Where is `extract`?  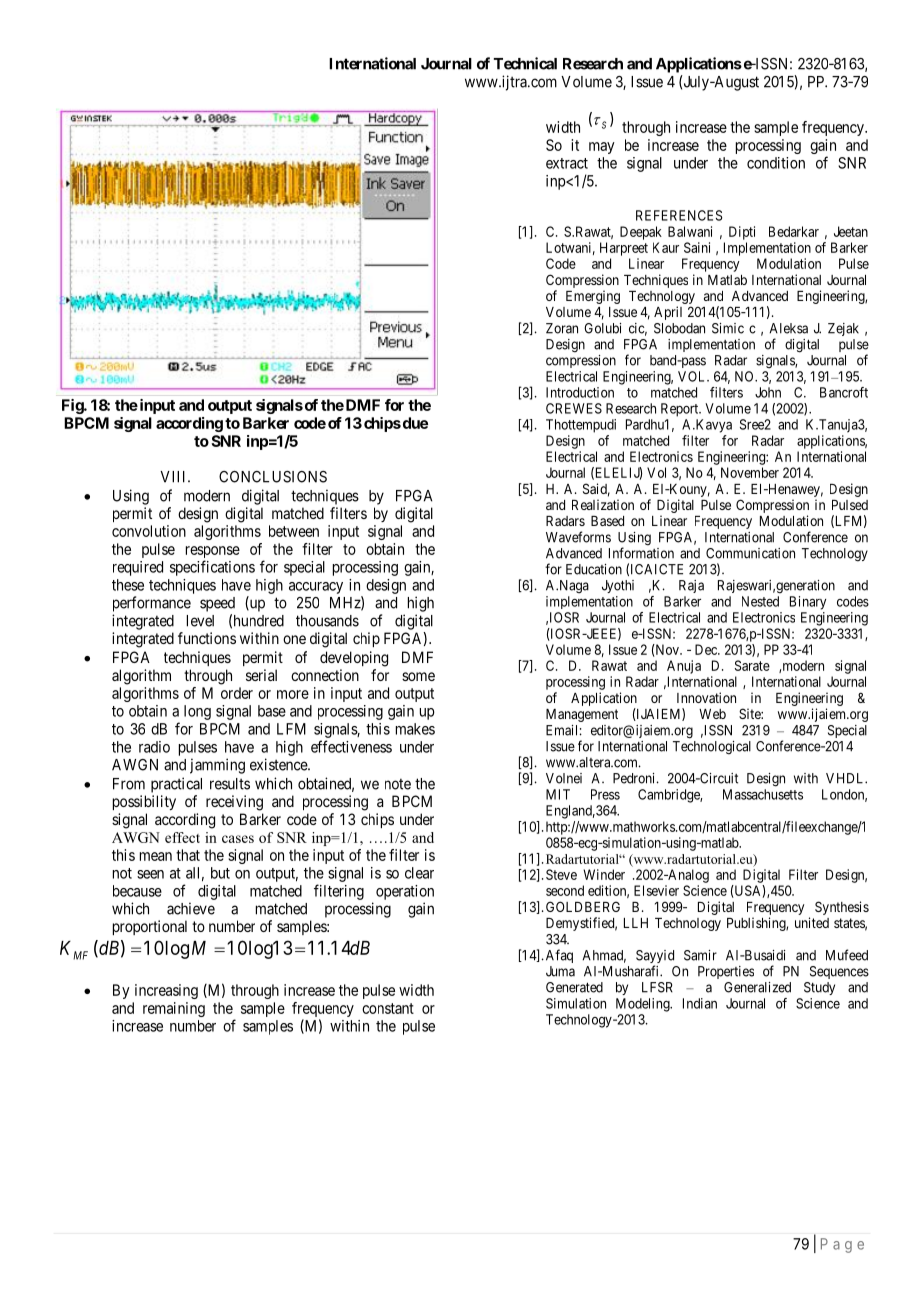
extract is located at coordinates (567, 163).
